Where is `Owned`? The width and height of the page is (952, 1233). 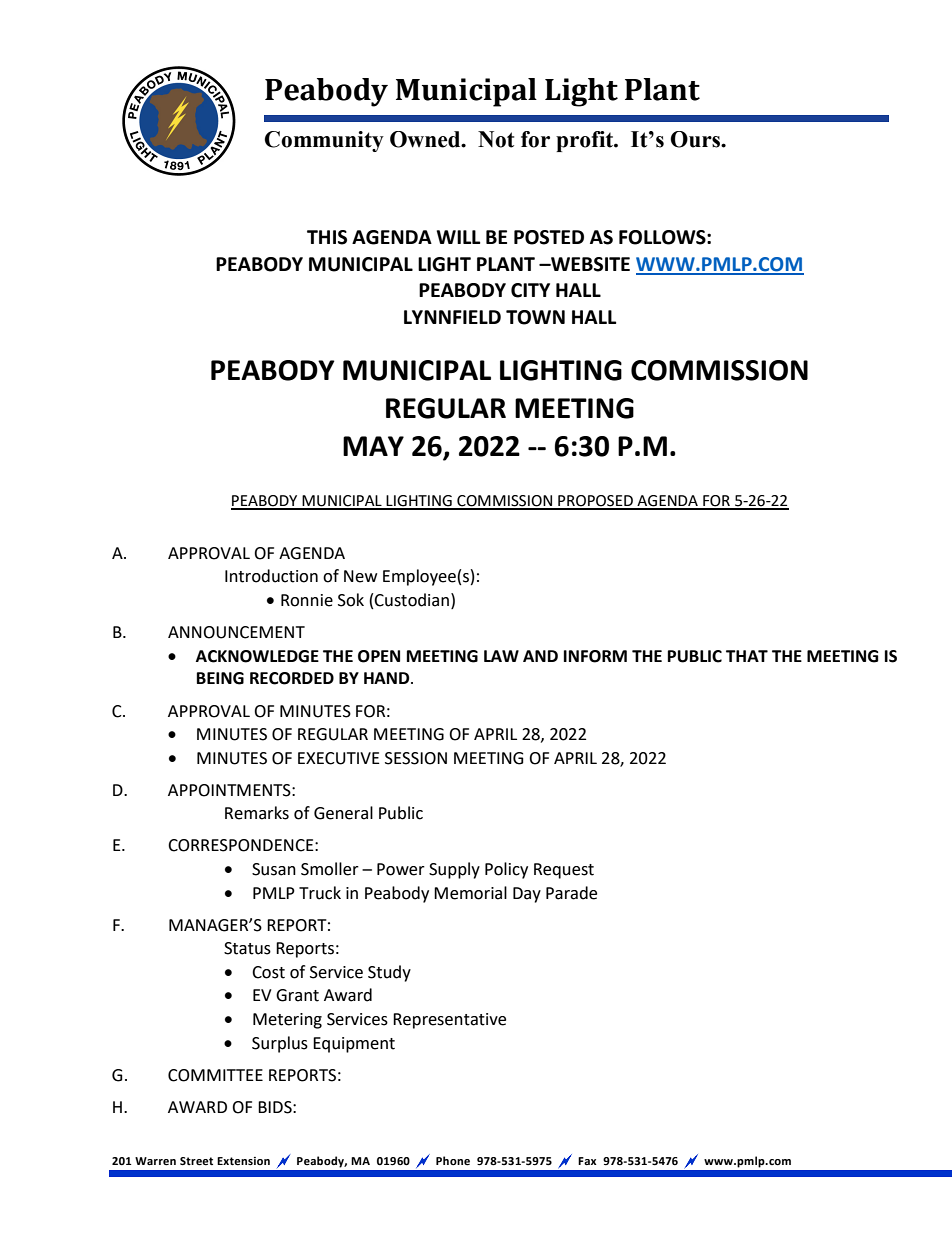
Owned is located at coordinates (426, 139).
